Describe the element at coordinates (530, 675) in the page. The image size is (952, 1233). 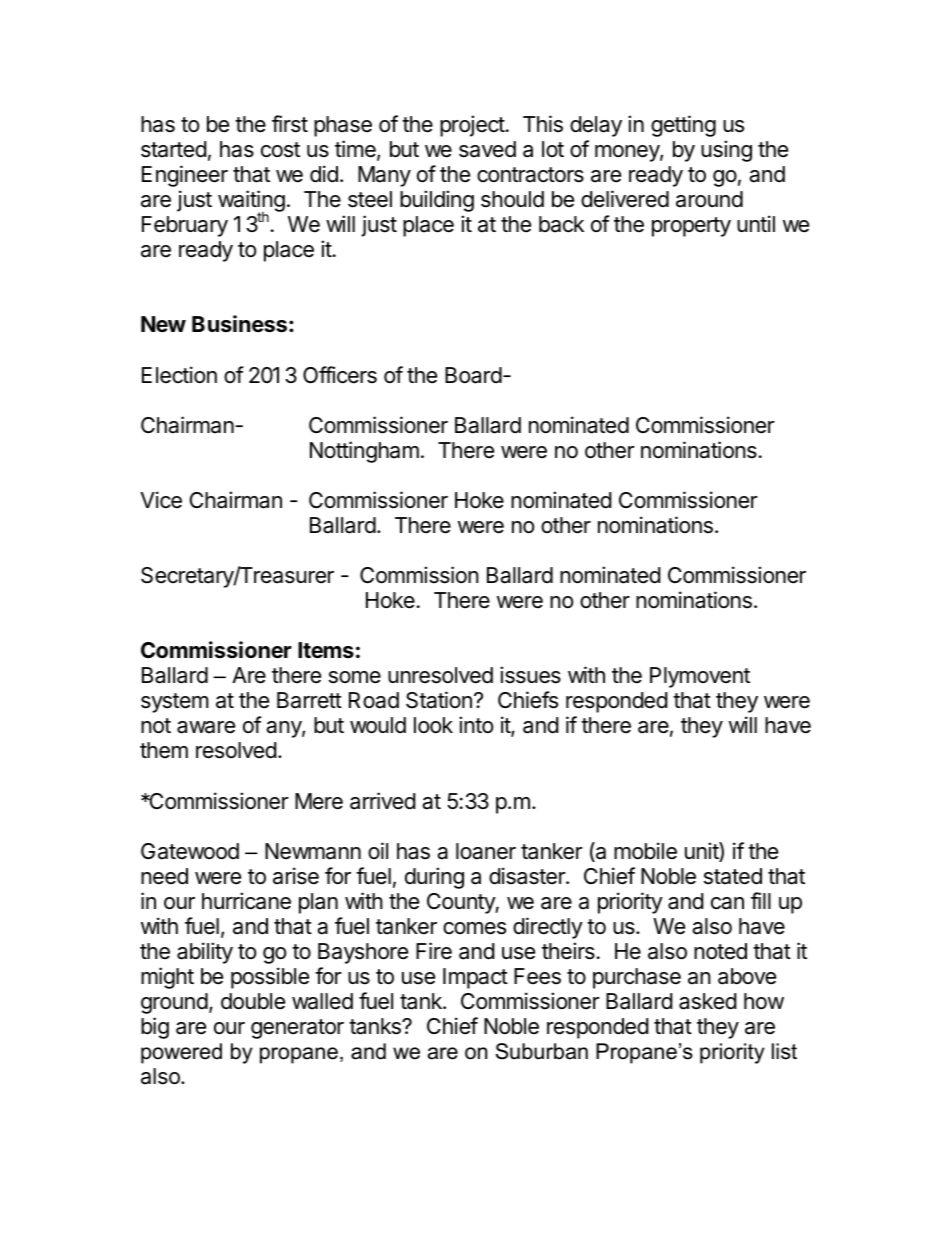
I see `issues` at that location.
